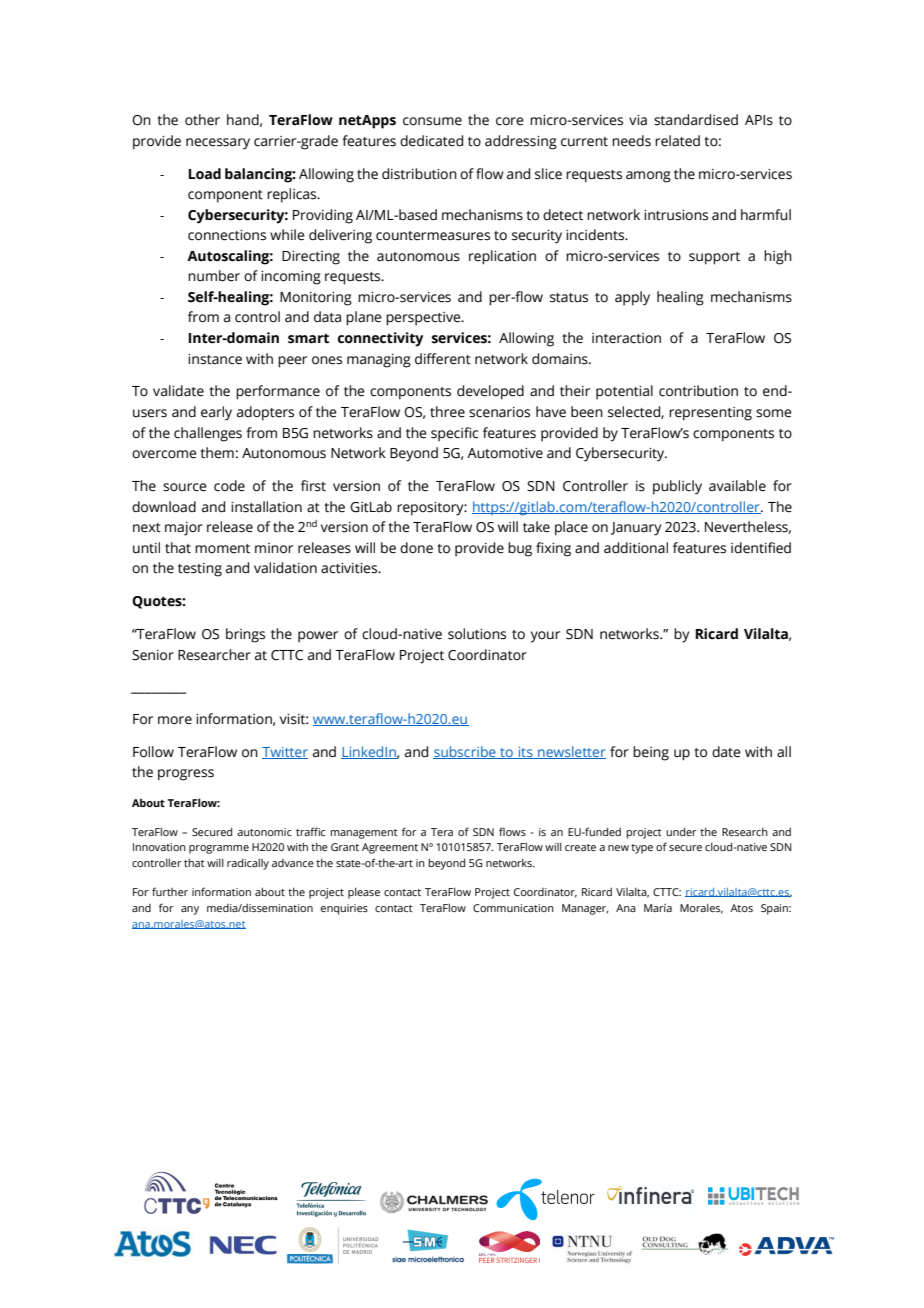  I want to click on done, so click(416, 548).
